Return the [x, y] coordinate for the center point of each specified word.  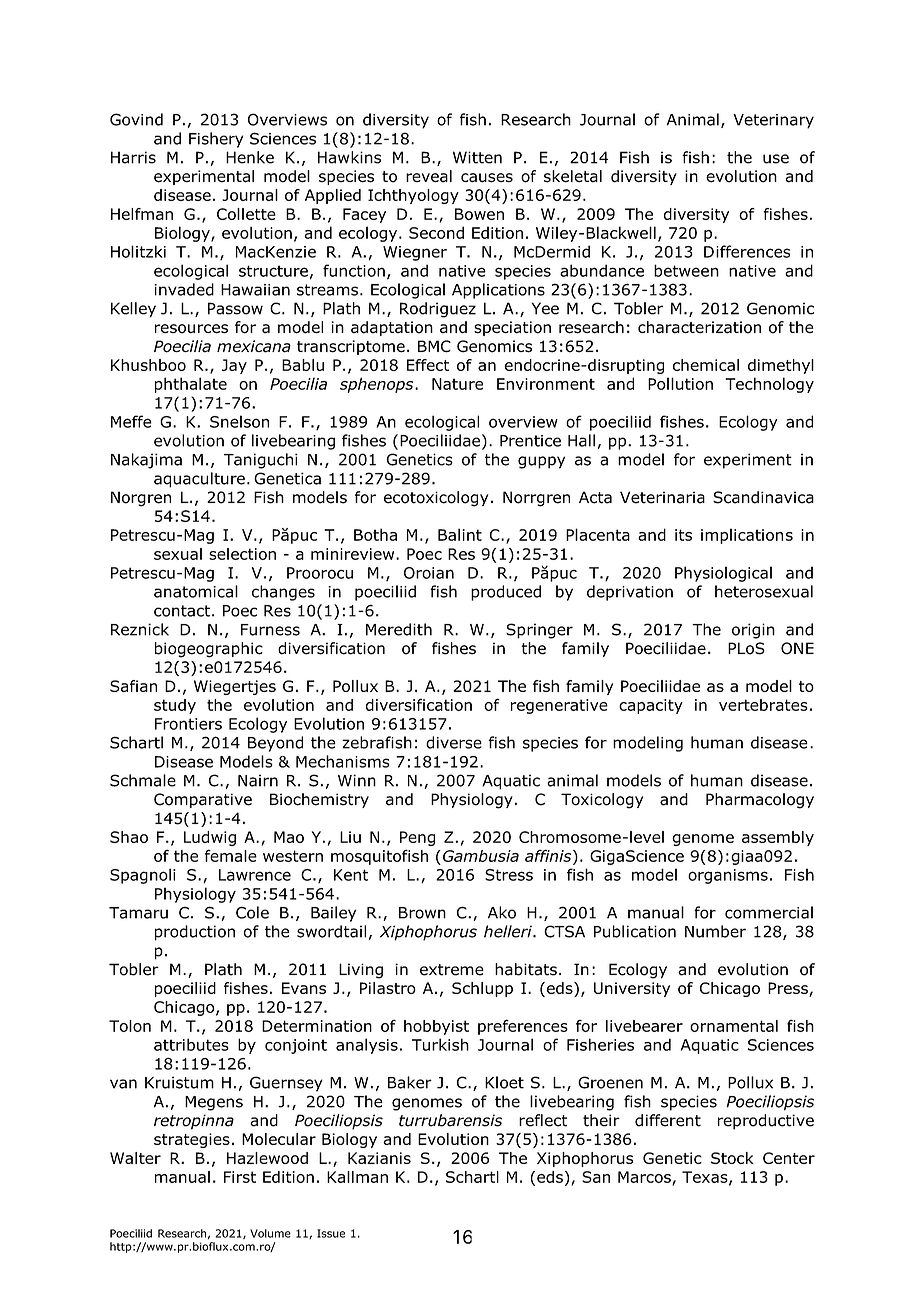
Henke [250, 157]
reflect [543, 1120]
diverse [454, 742]
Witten [477, 157]
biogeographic [209, 650]
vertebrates [763, 705]
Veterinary [773, 121]
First [240, 1177]
